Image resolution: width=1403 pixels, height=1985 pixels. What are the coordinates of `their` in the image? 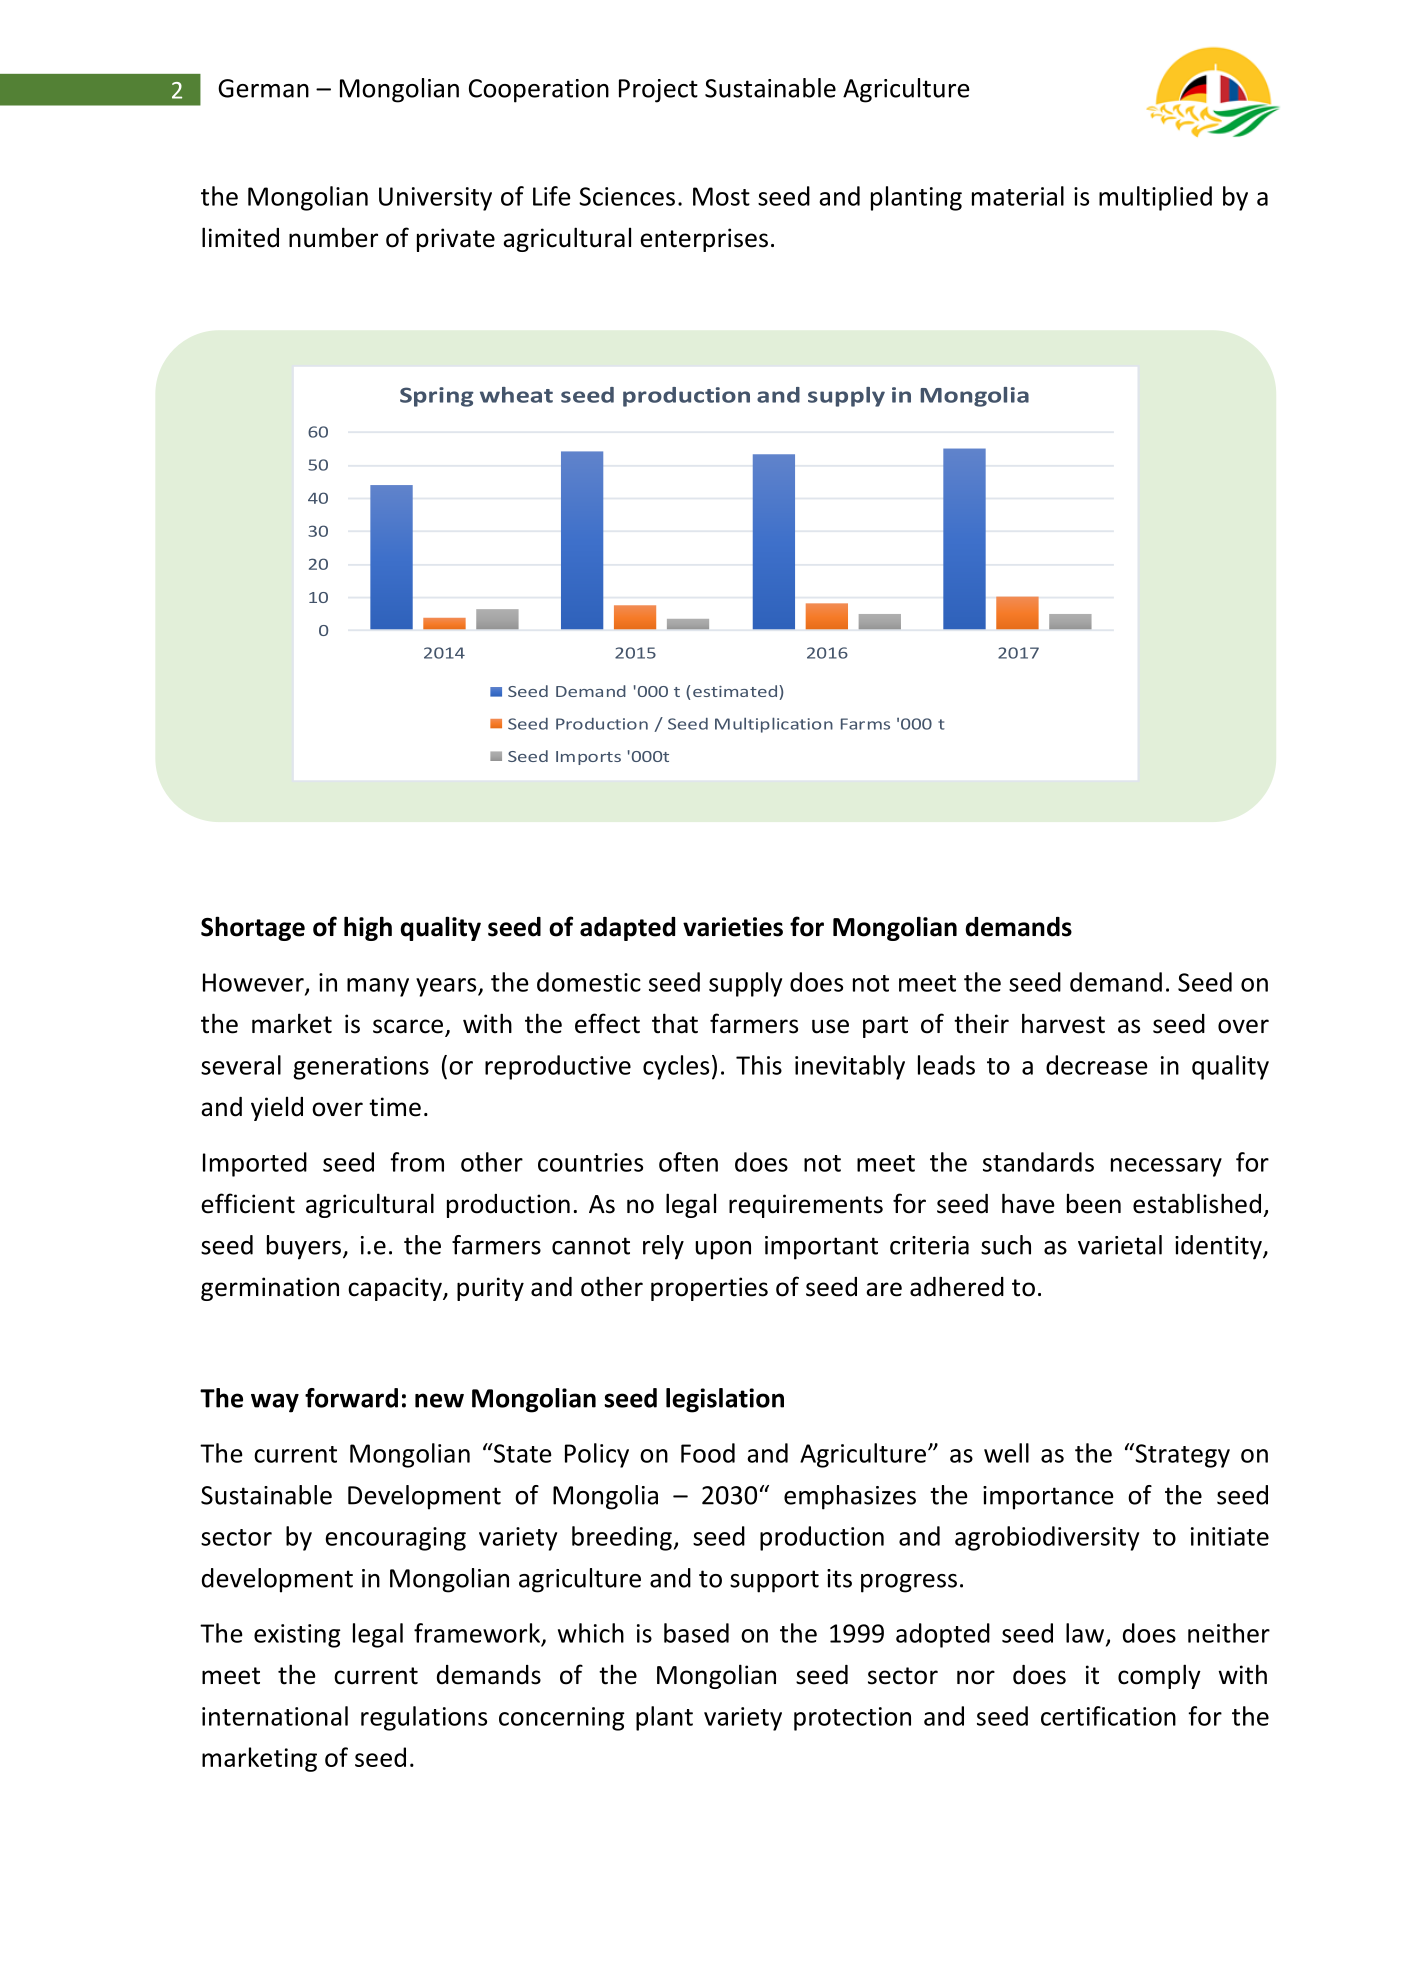 It's located at (981, 1023).
